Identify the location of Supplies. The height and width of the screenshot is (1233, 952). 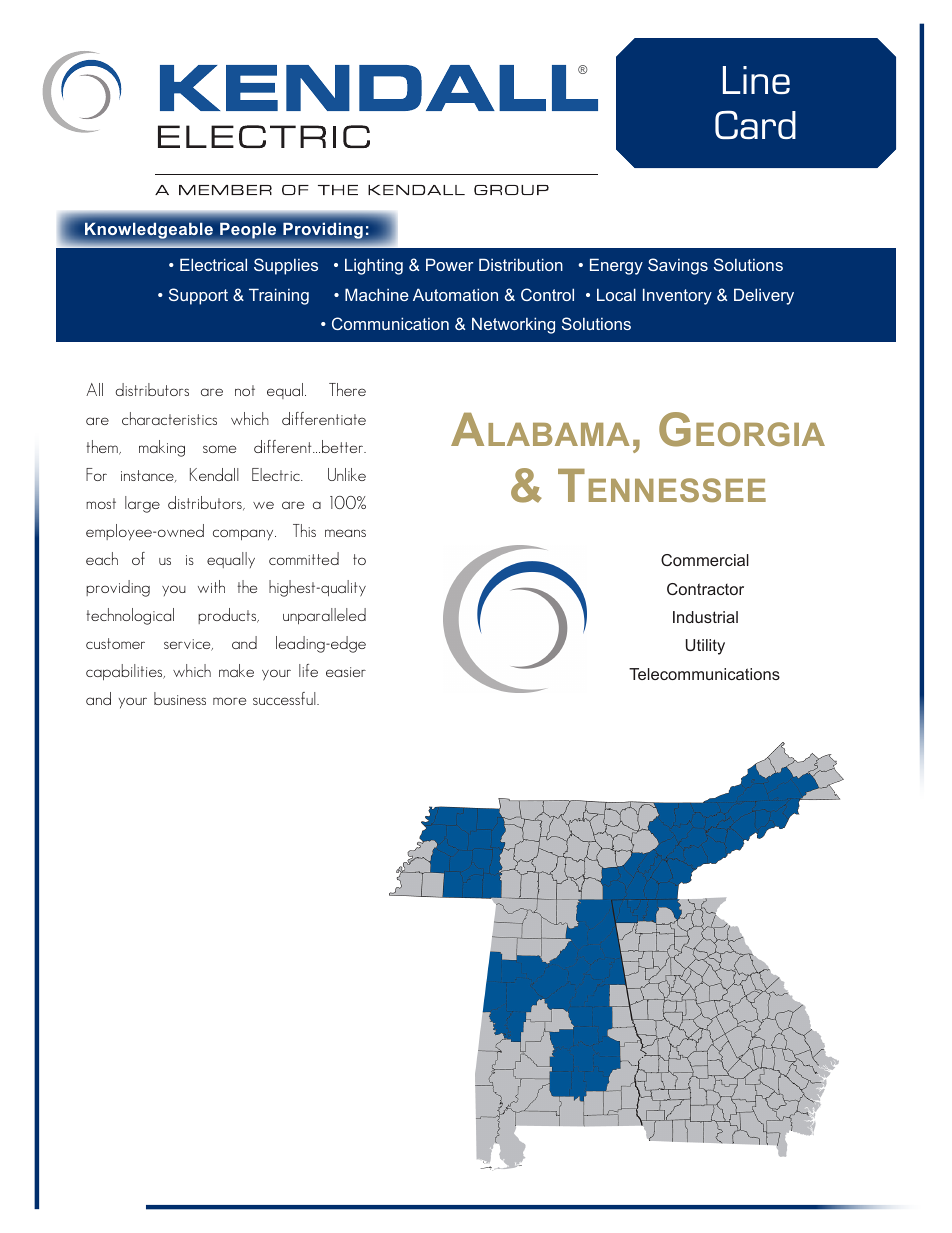
(286, 266).
